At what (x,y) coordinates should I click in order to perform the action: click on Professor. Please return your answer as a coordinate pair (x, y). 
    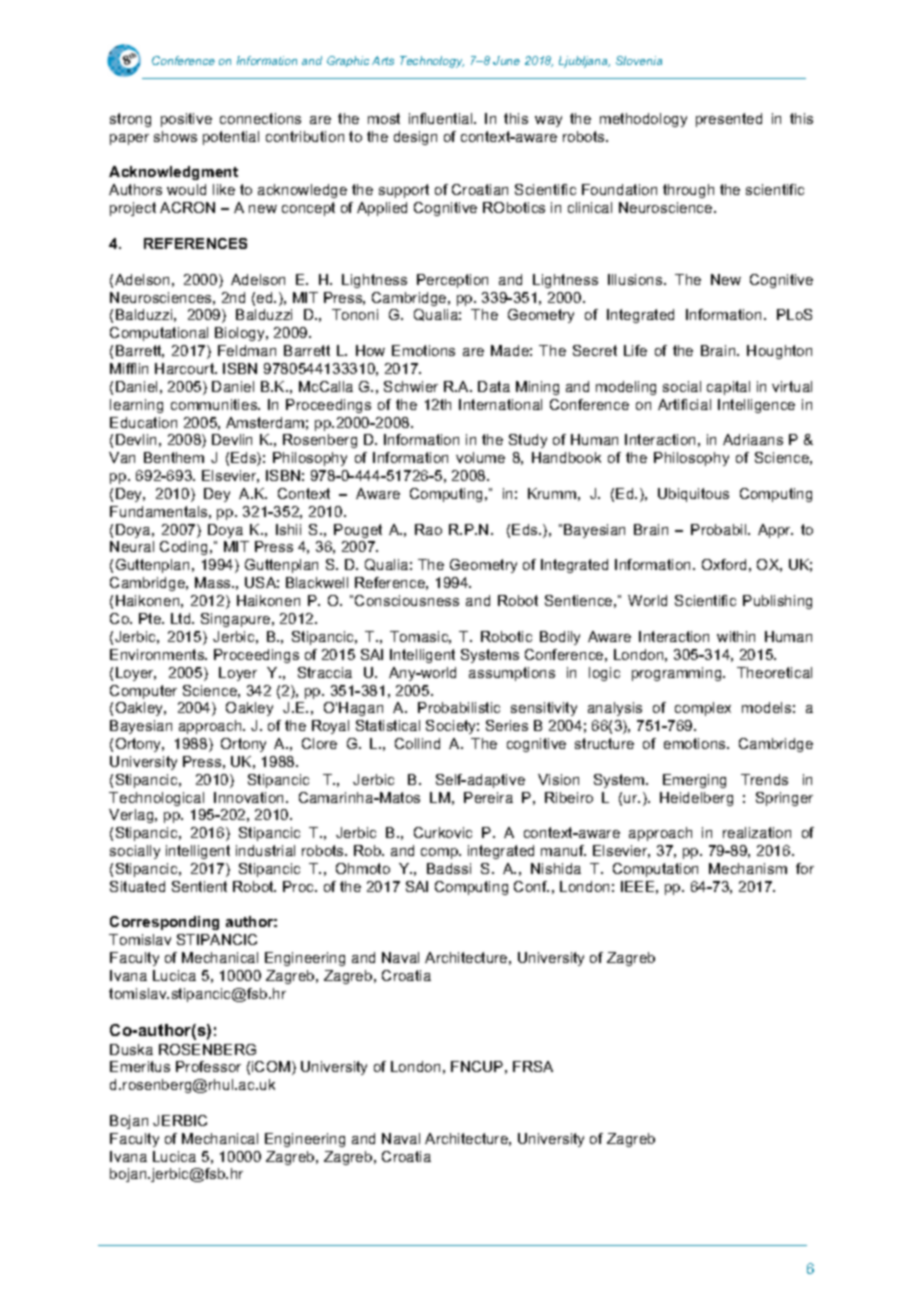
    Looking at the image, I should click on (208, 1066).
